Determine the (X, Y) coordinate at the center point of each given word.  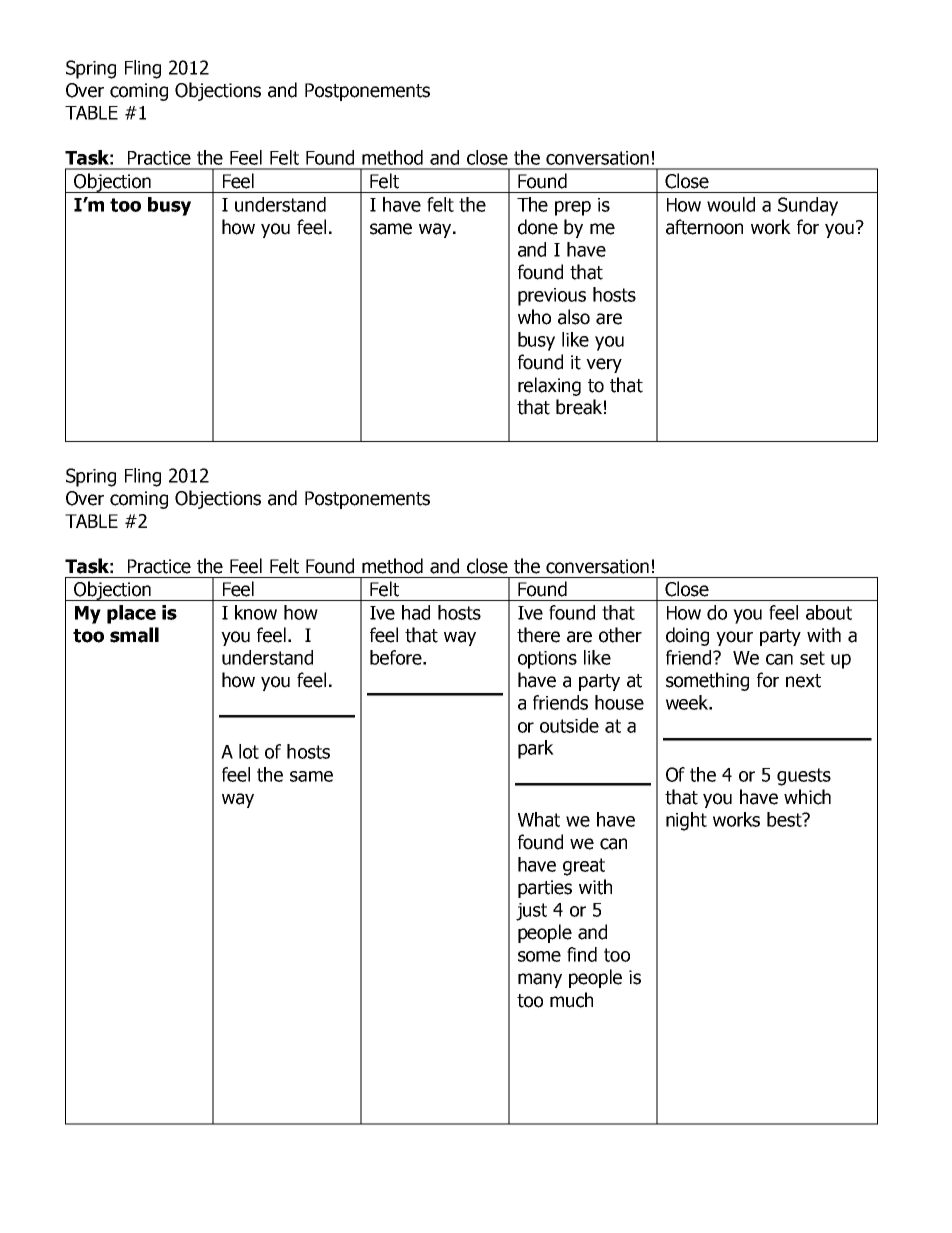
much (571, 1000)
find (582, 954)
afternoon (704, 227)
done (538, 227)
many (540, 980)
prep (573, 208)
